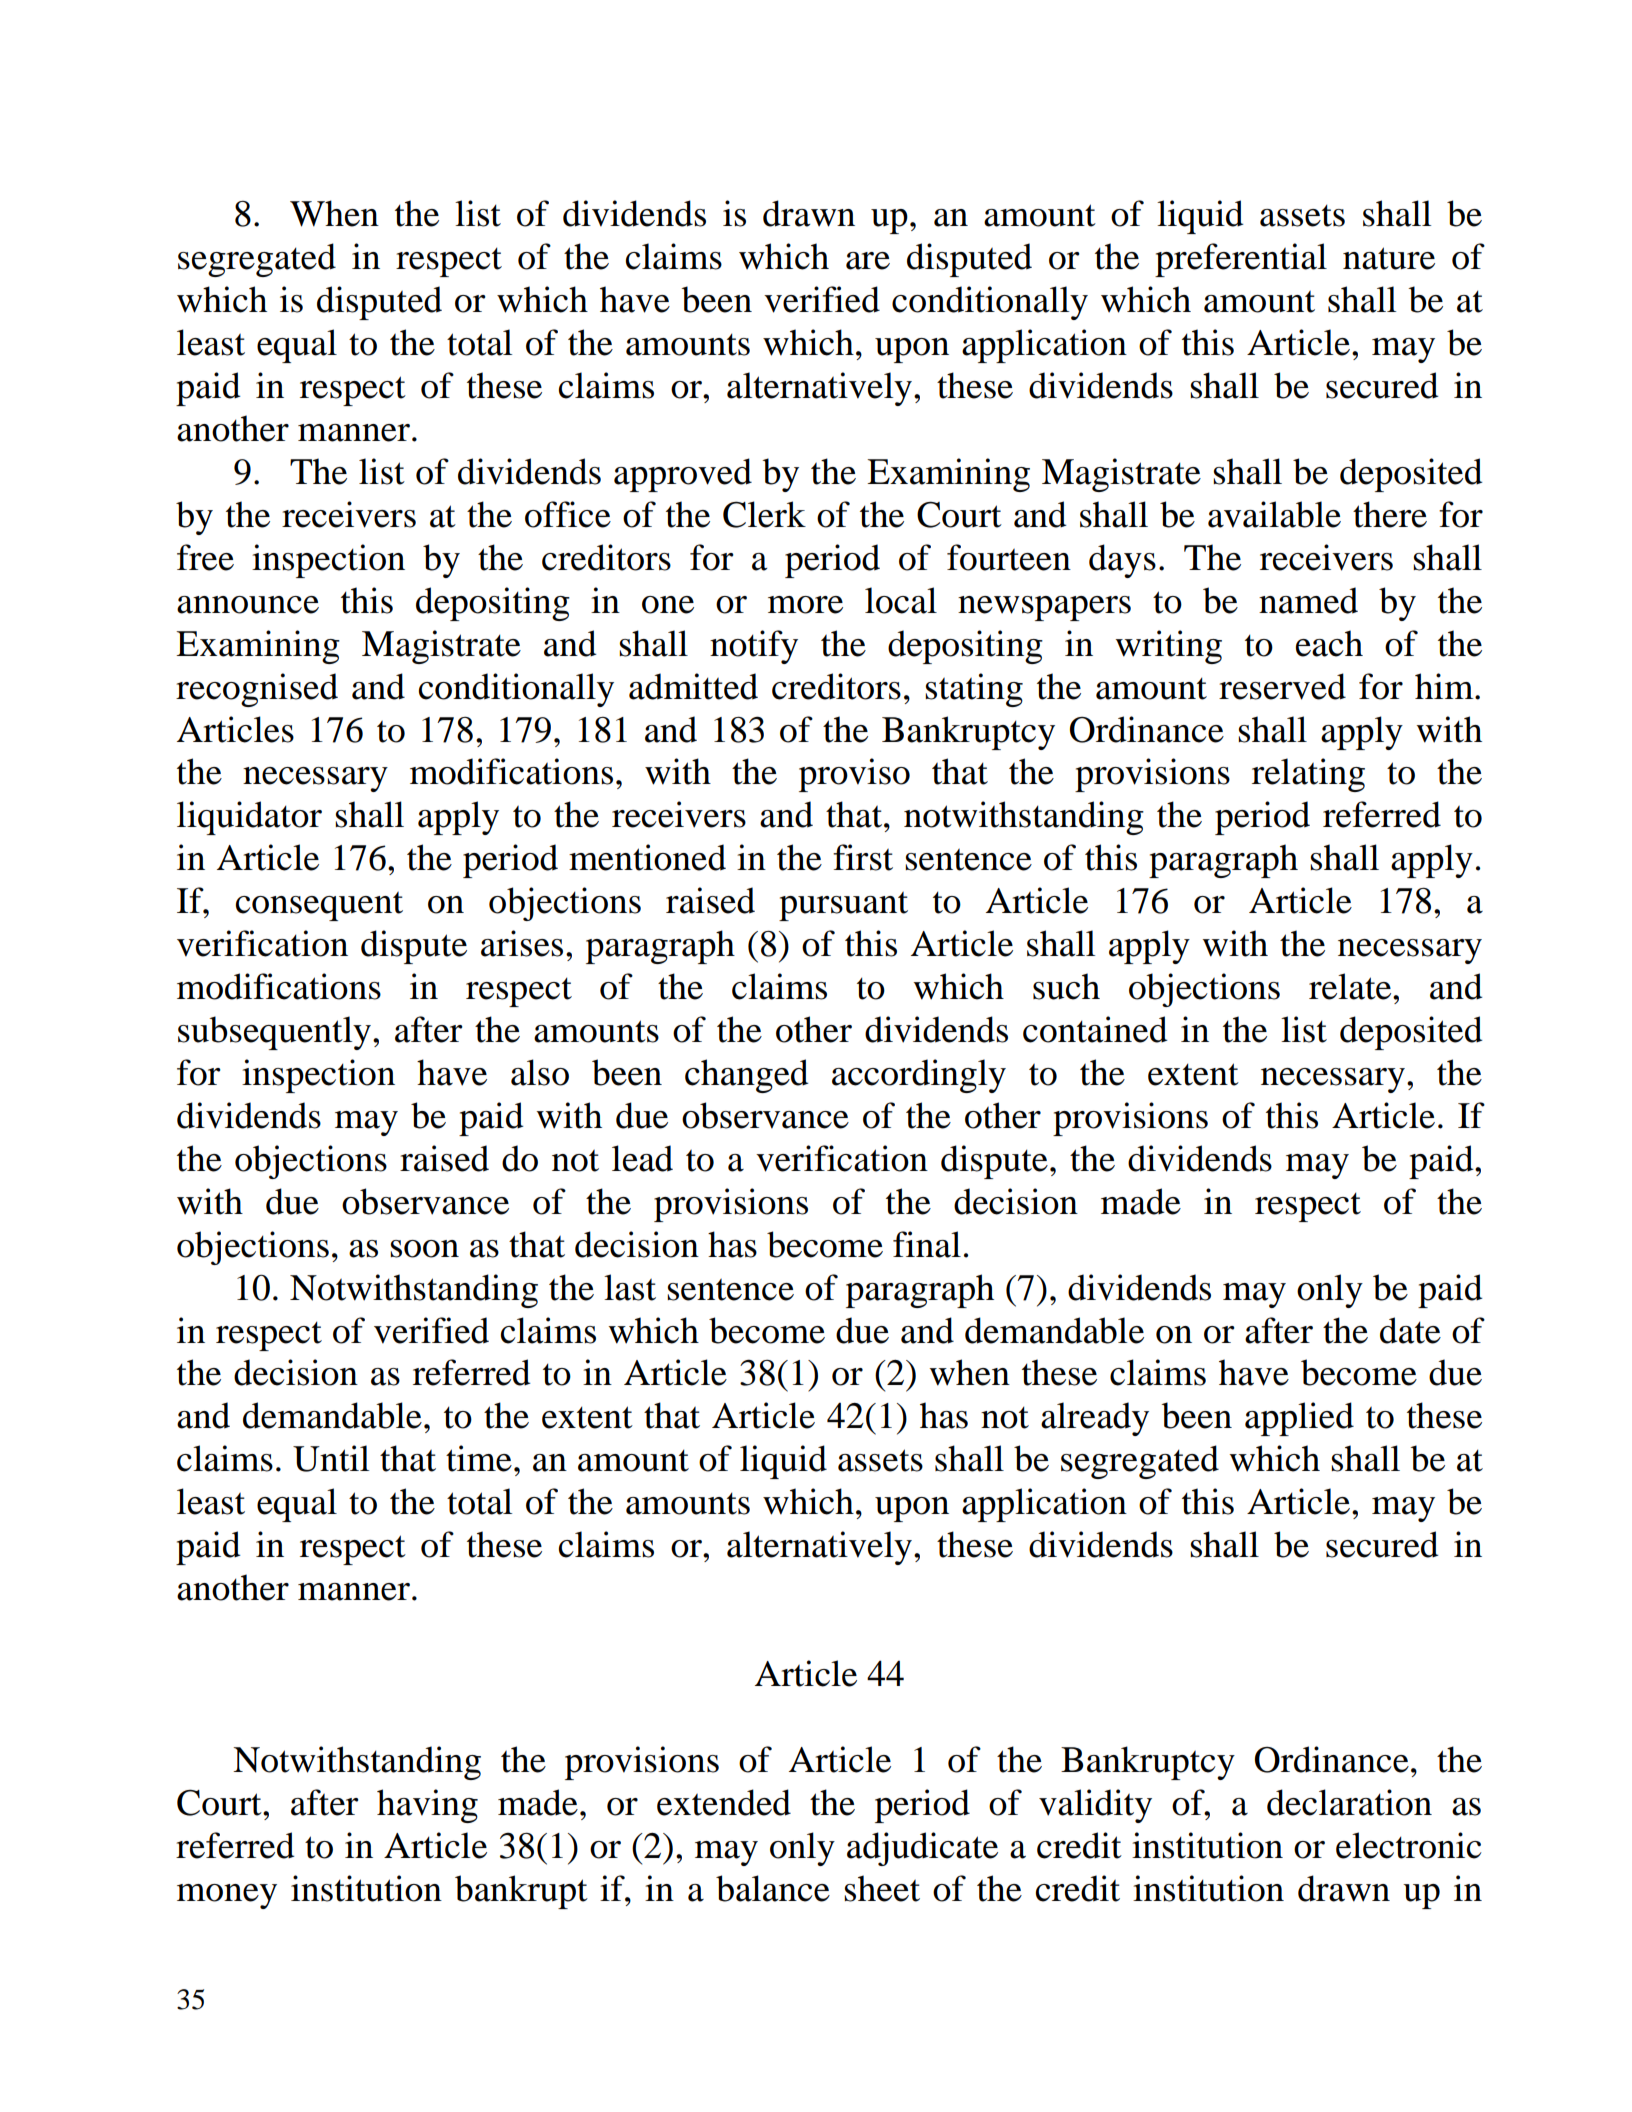 The height and width of the image is (2112, 1632). I want to click on preferential, so click(1241, 260).
